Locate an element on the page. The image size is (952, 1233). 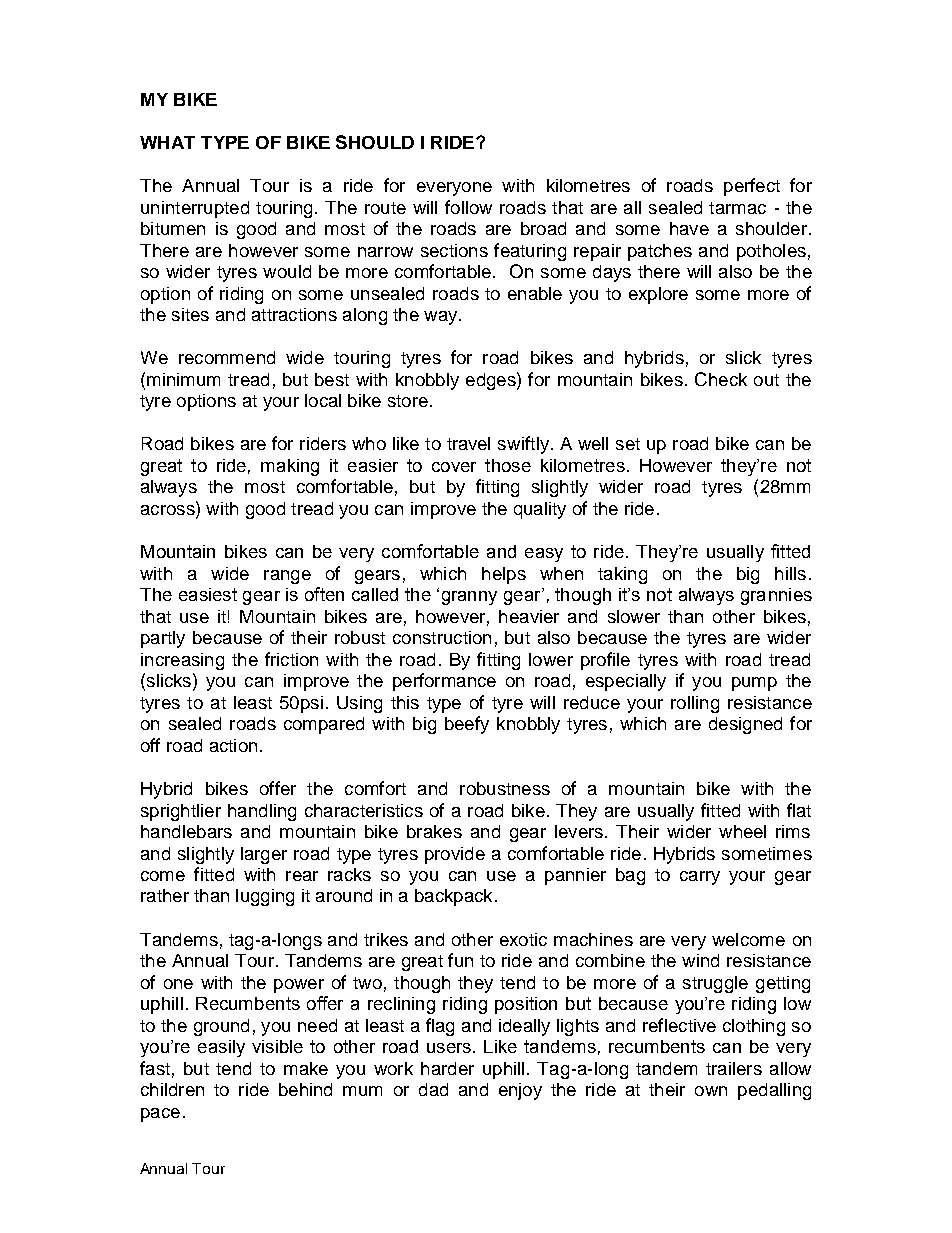
grannies is located at coordinates (776, 596).
